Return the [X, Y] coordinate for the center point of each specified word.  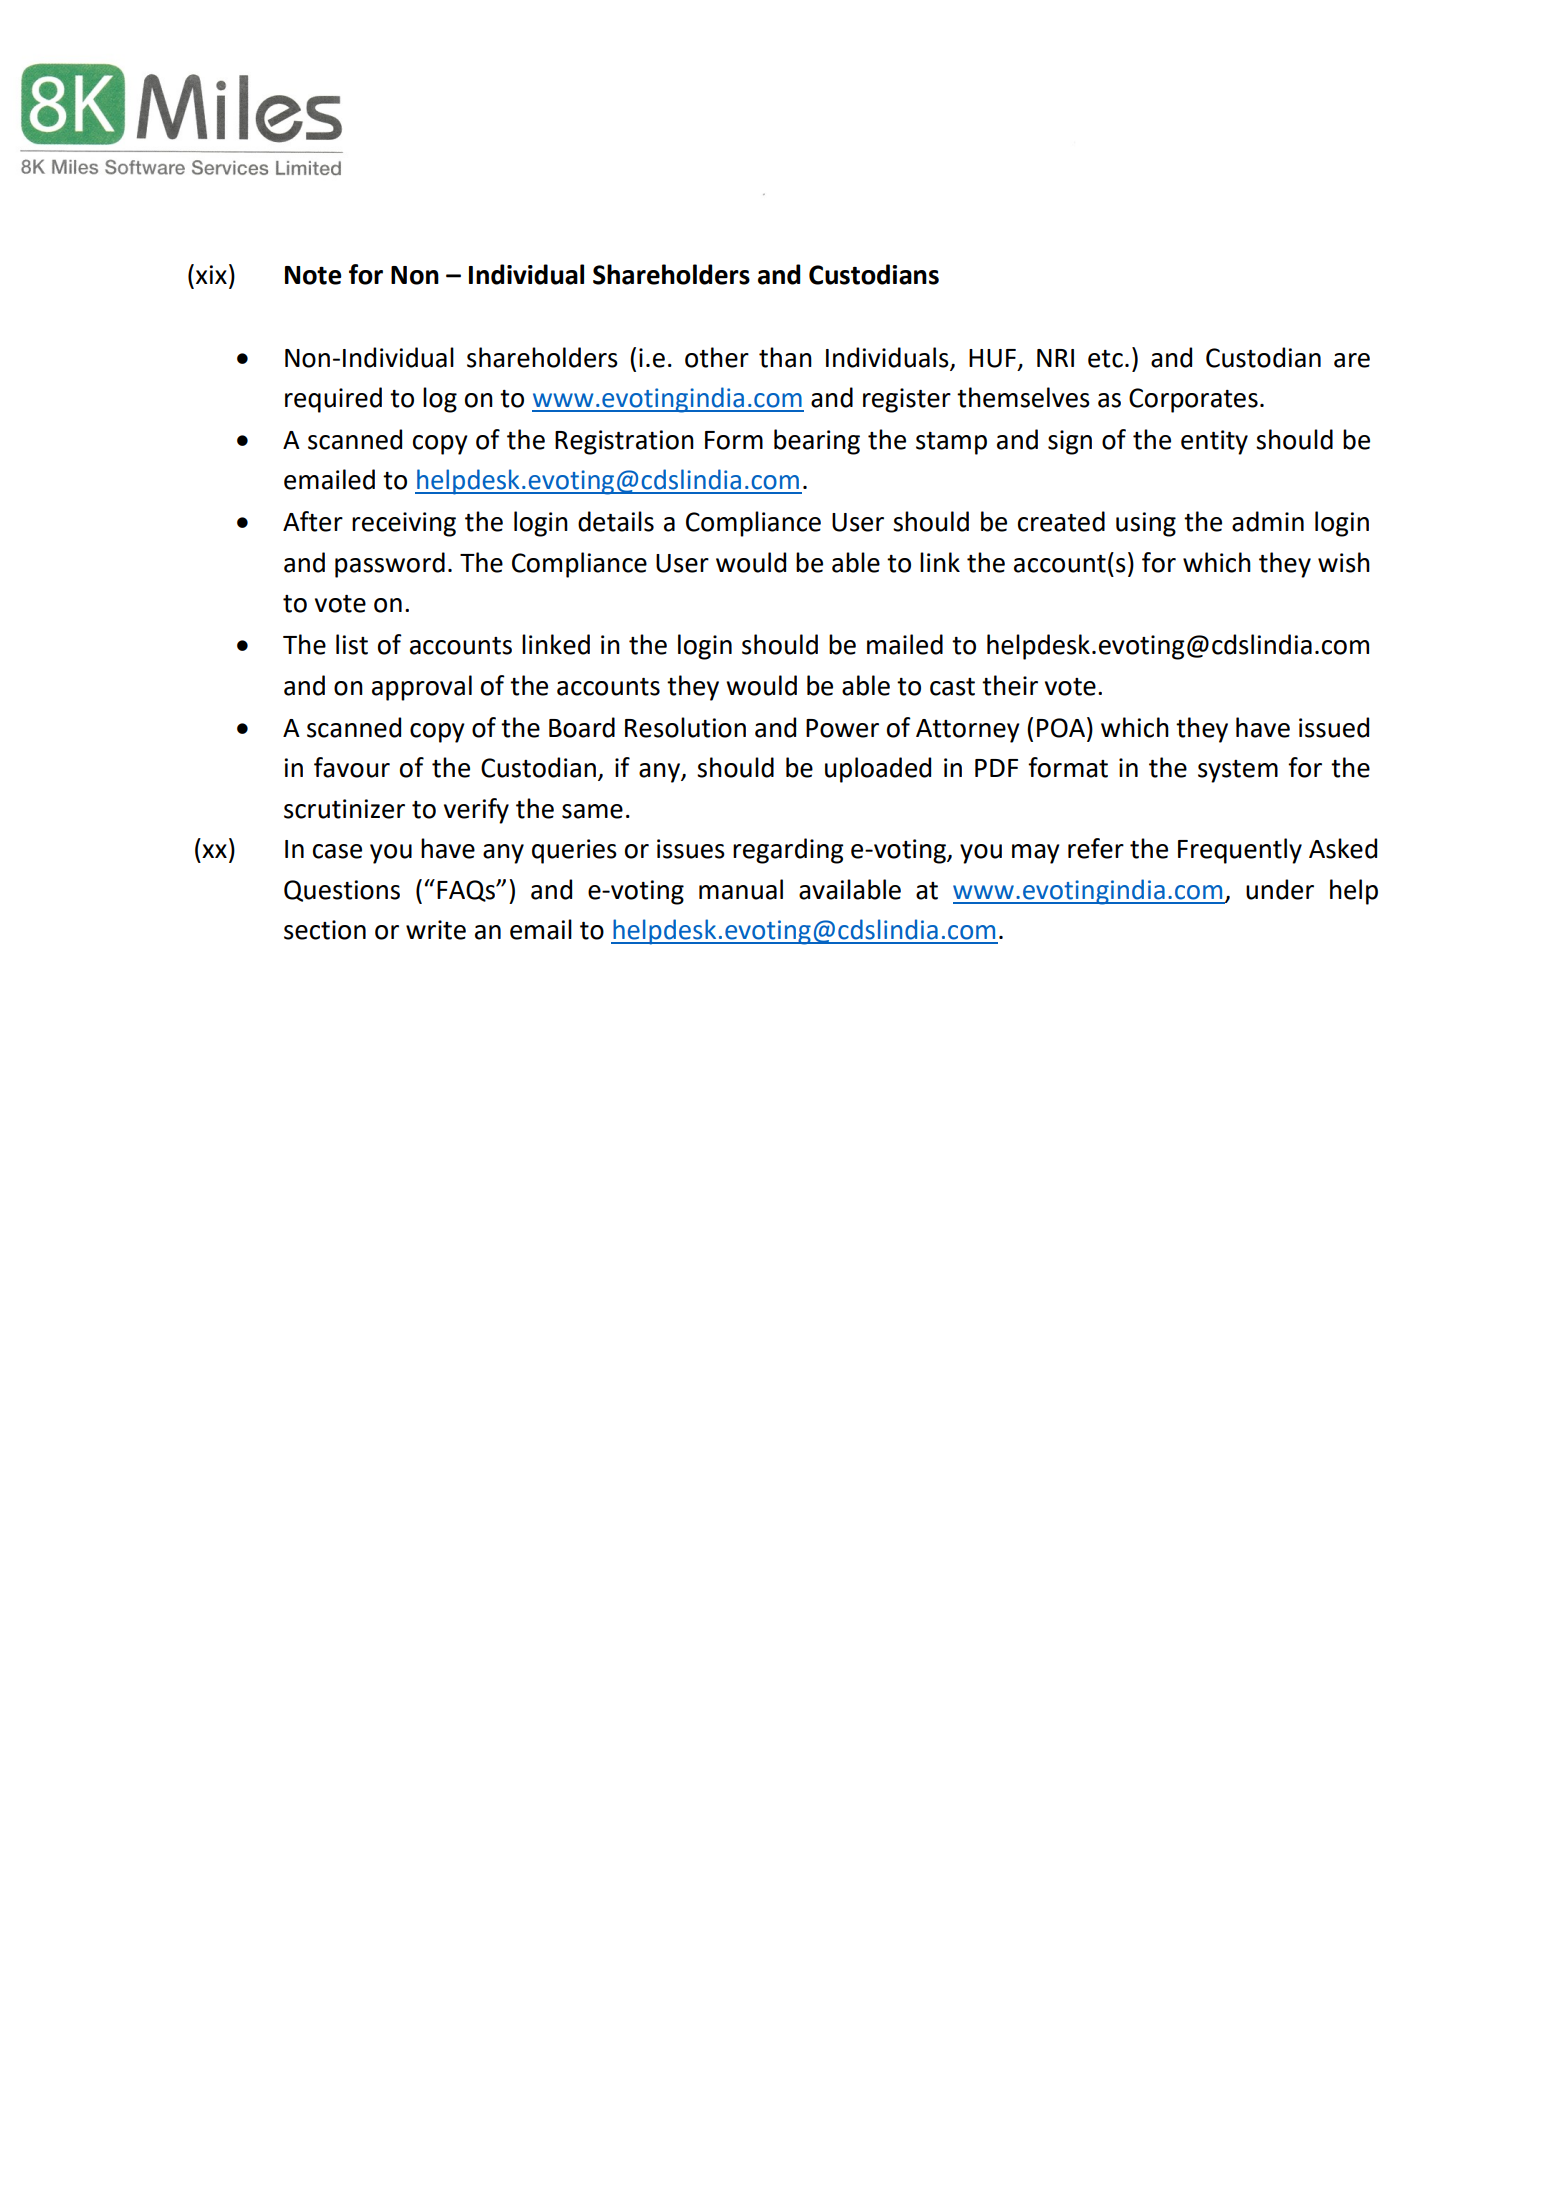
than [785, 357]
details [616, 521]
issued [1334, 727]
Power [842, 728]
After [313, 521]
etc [1105, 359]
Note [313, 275]
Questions [342, 891]
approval [422, 688]
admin [1268, 521]
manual [741, 889]
